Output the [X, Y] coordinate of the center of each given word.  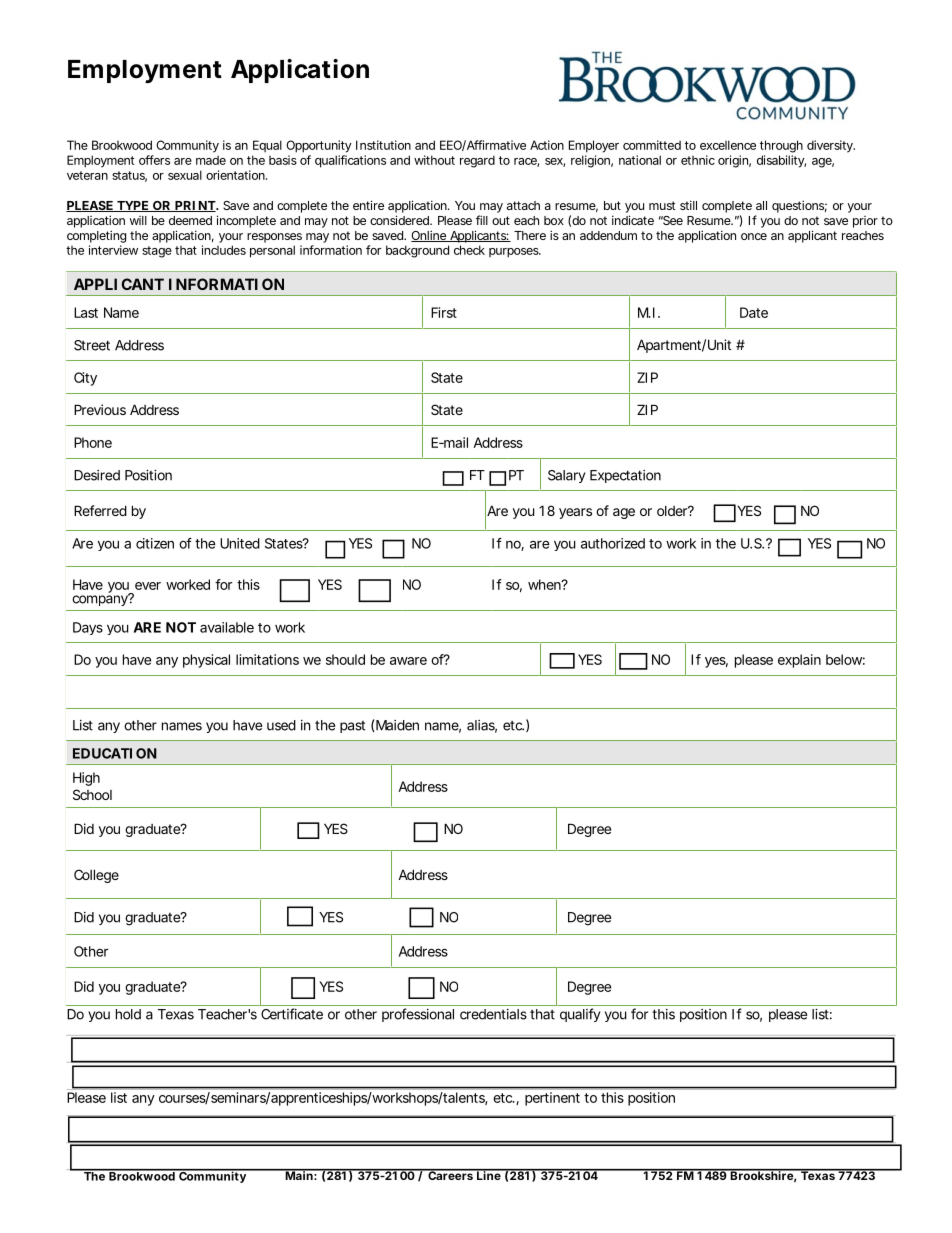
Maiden [396, 725]
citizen [155, 543]
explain [799, 661]
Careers [450, 1174]
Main [298, 1174]
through [781, 146]
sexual [185, 175]
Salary [566, 476]
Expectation [625, 476]
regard [477, 161]
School [92, 794]
